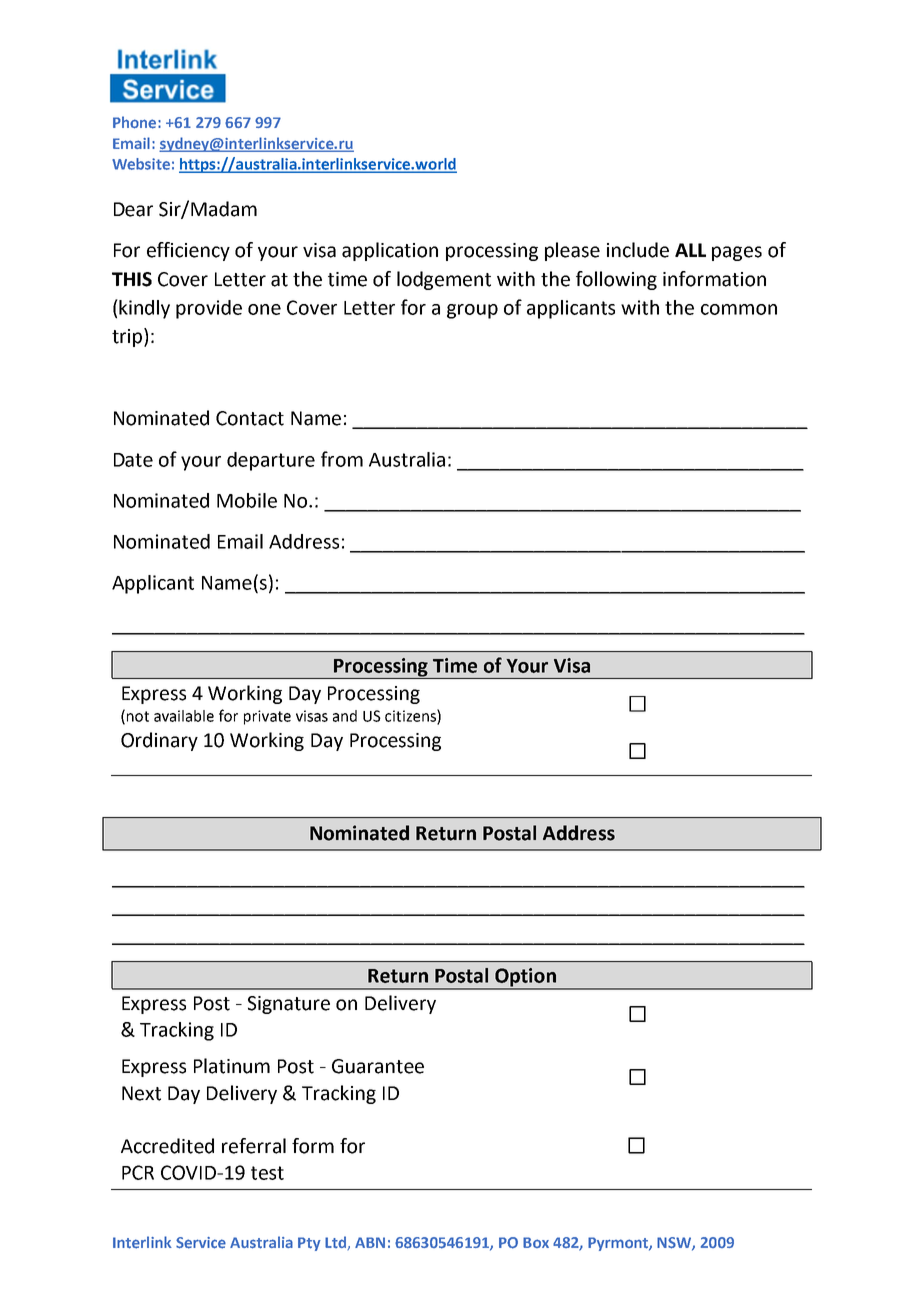  I want to click on Box, so click(536, 1242).
